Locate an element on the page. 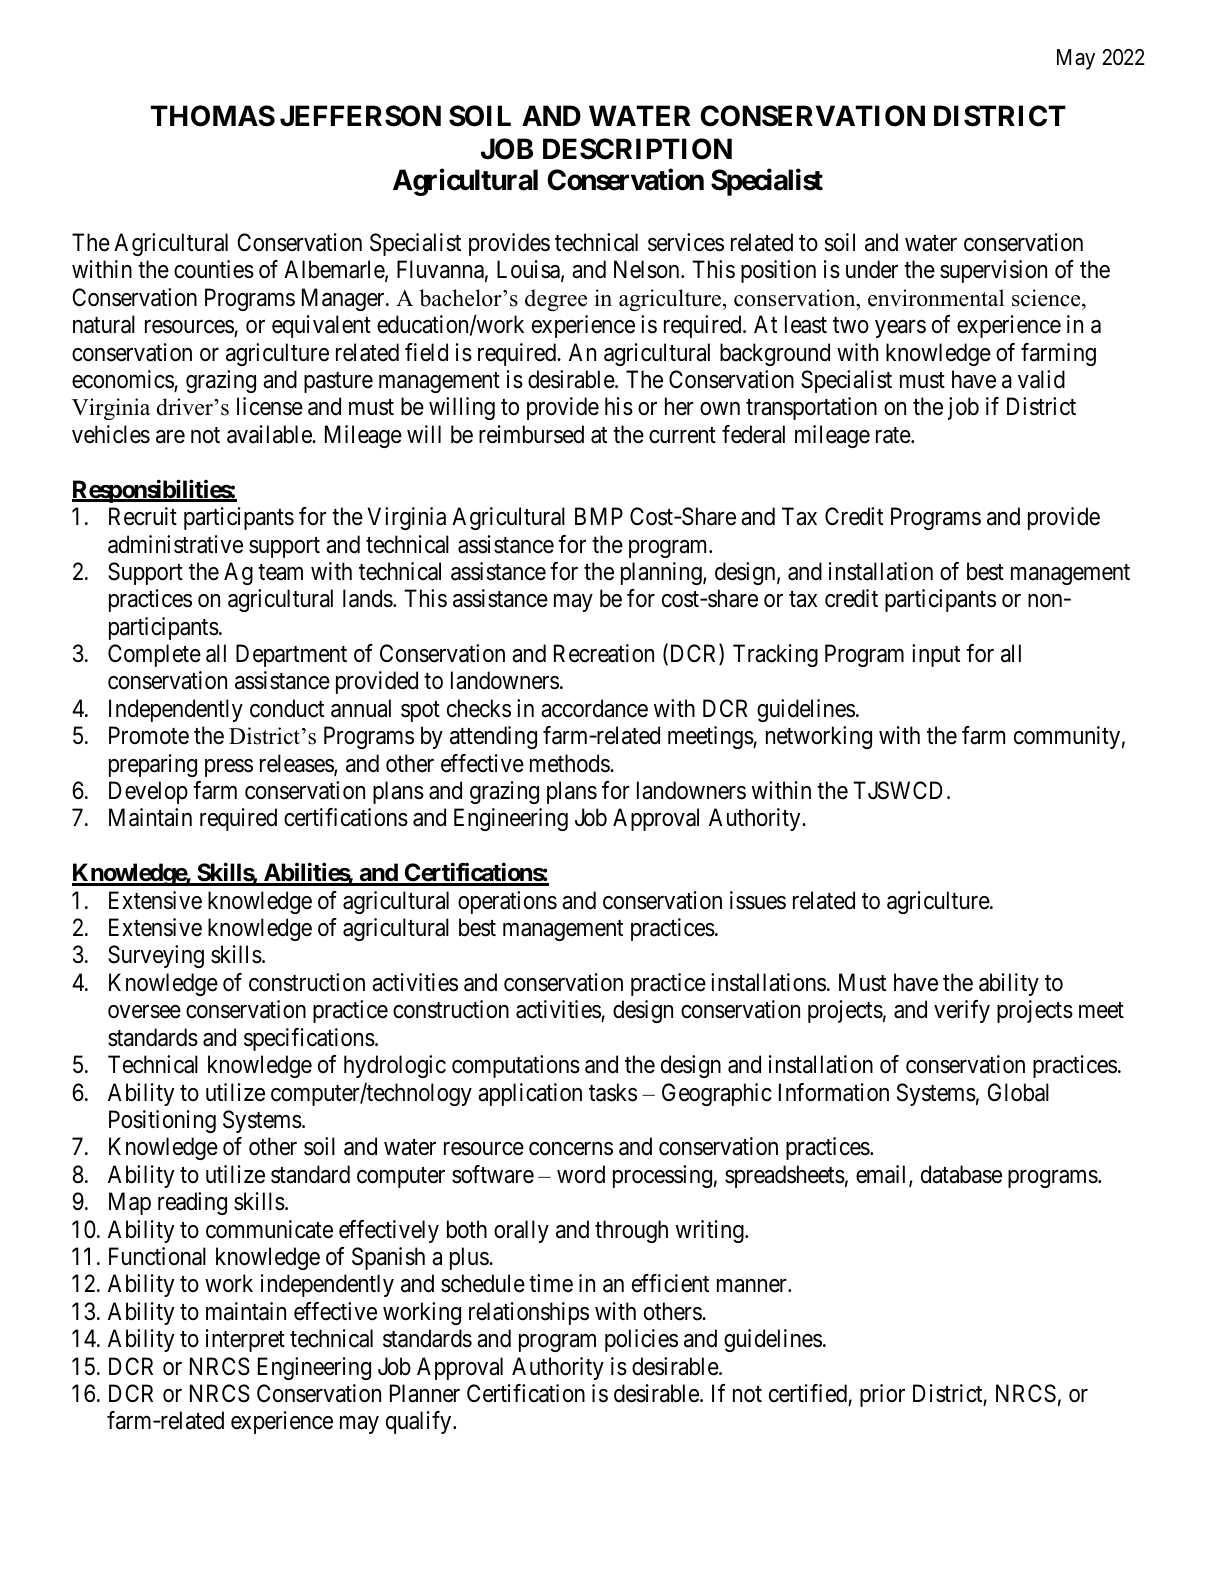 This document has height=1573, width=1216. Surveying is located at coordinates (156, 956).
